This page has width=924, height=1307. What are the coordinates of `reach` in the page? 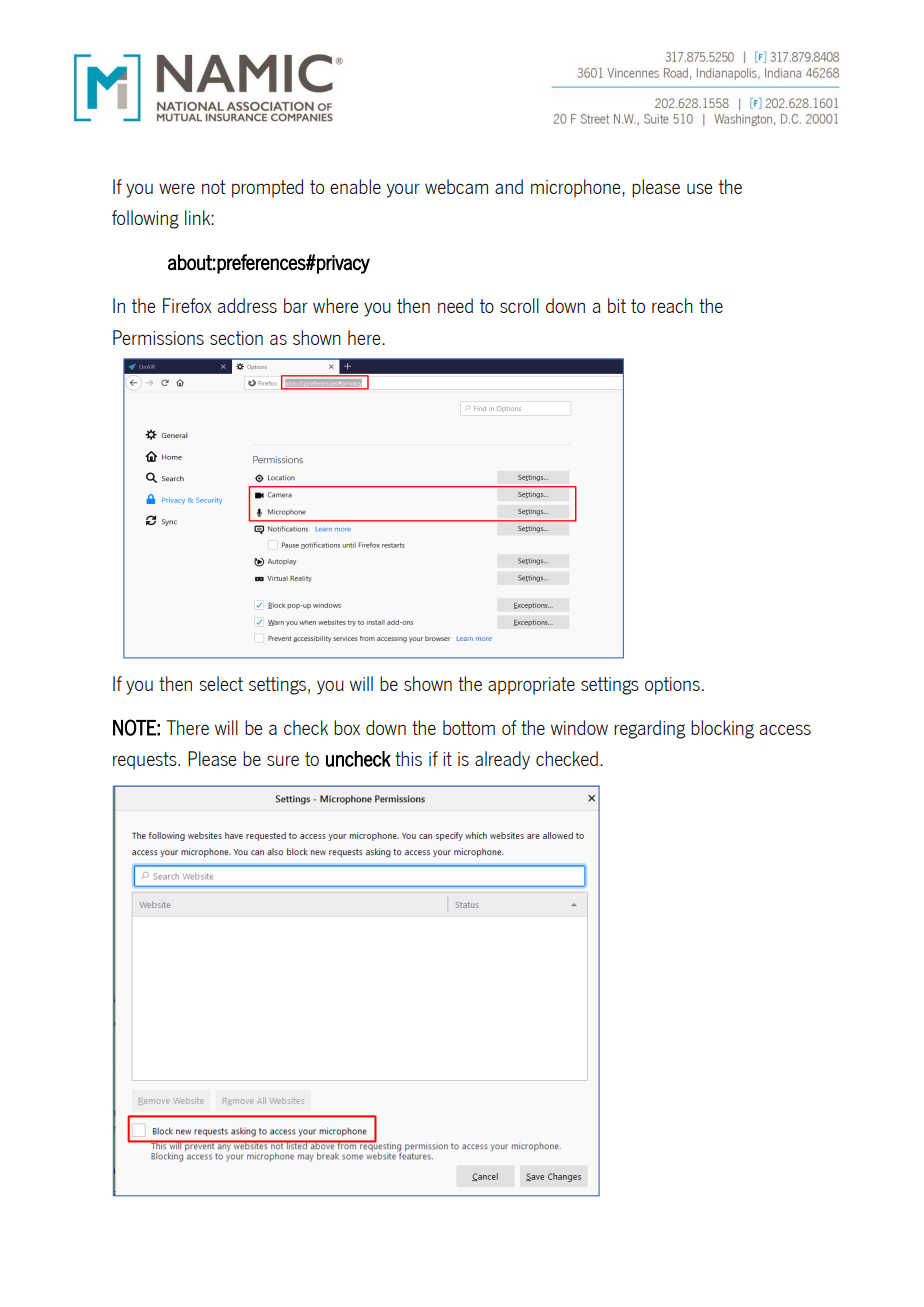 It's located at (672, 305).
